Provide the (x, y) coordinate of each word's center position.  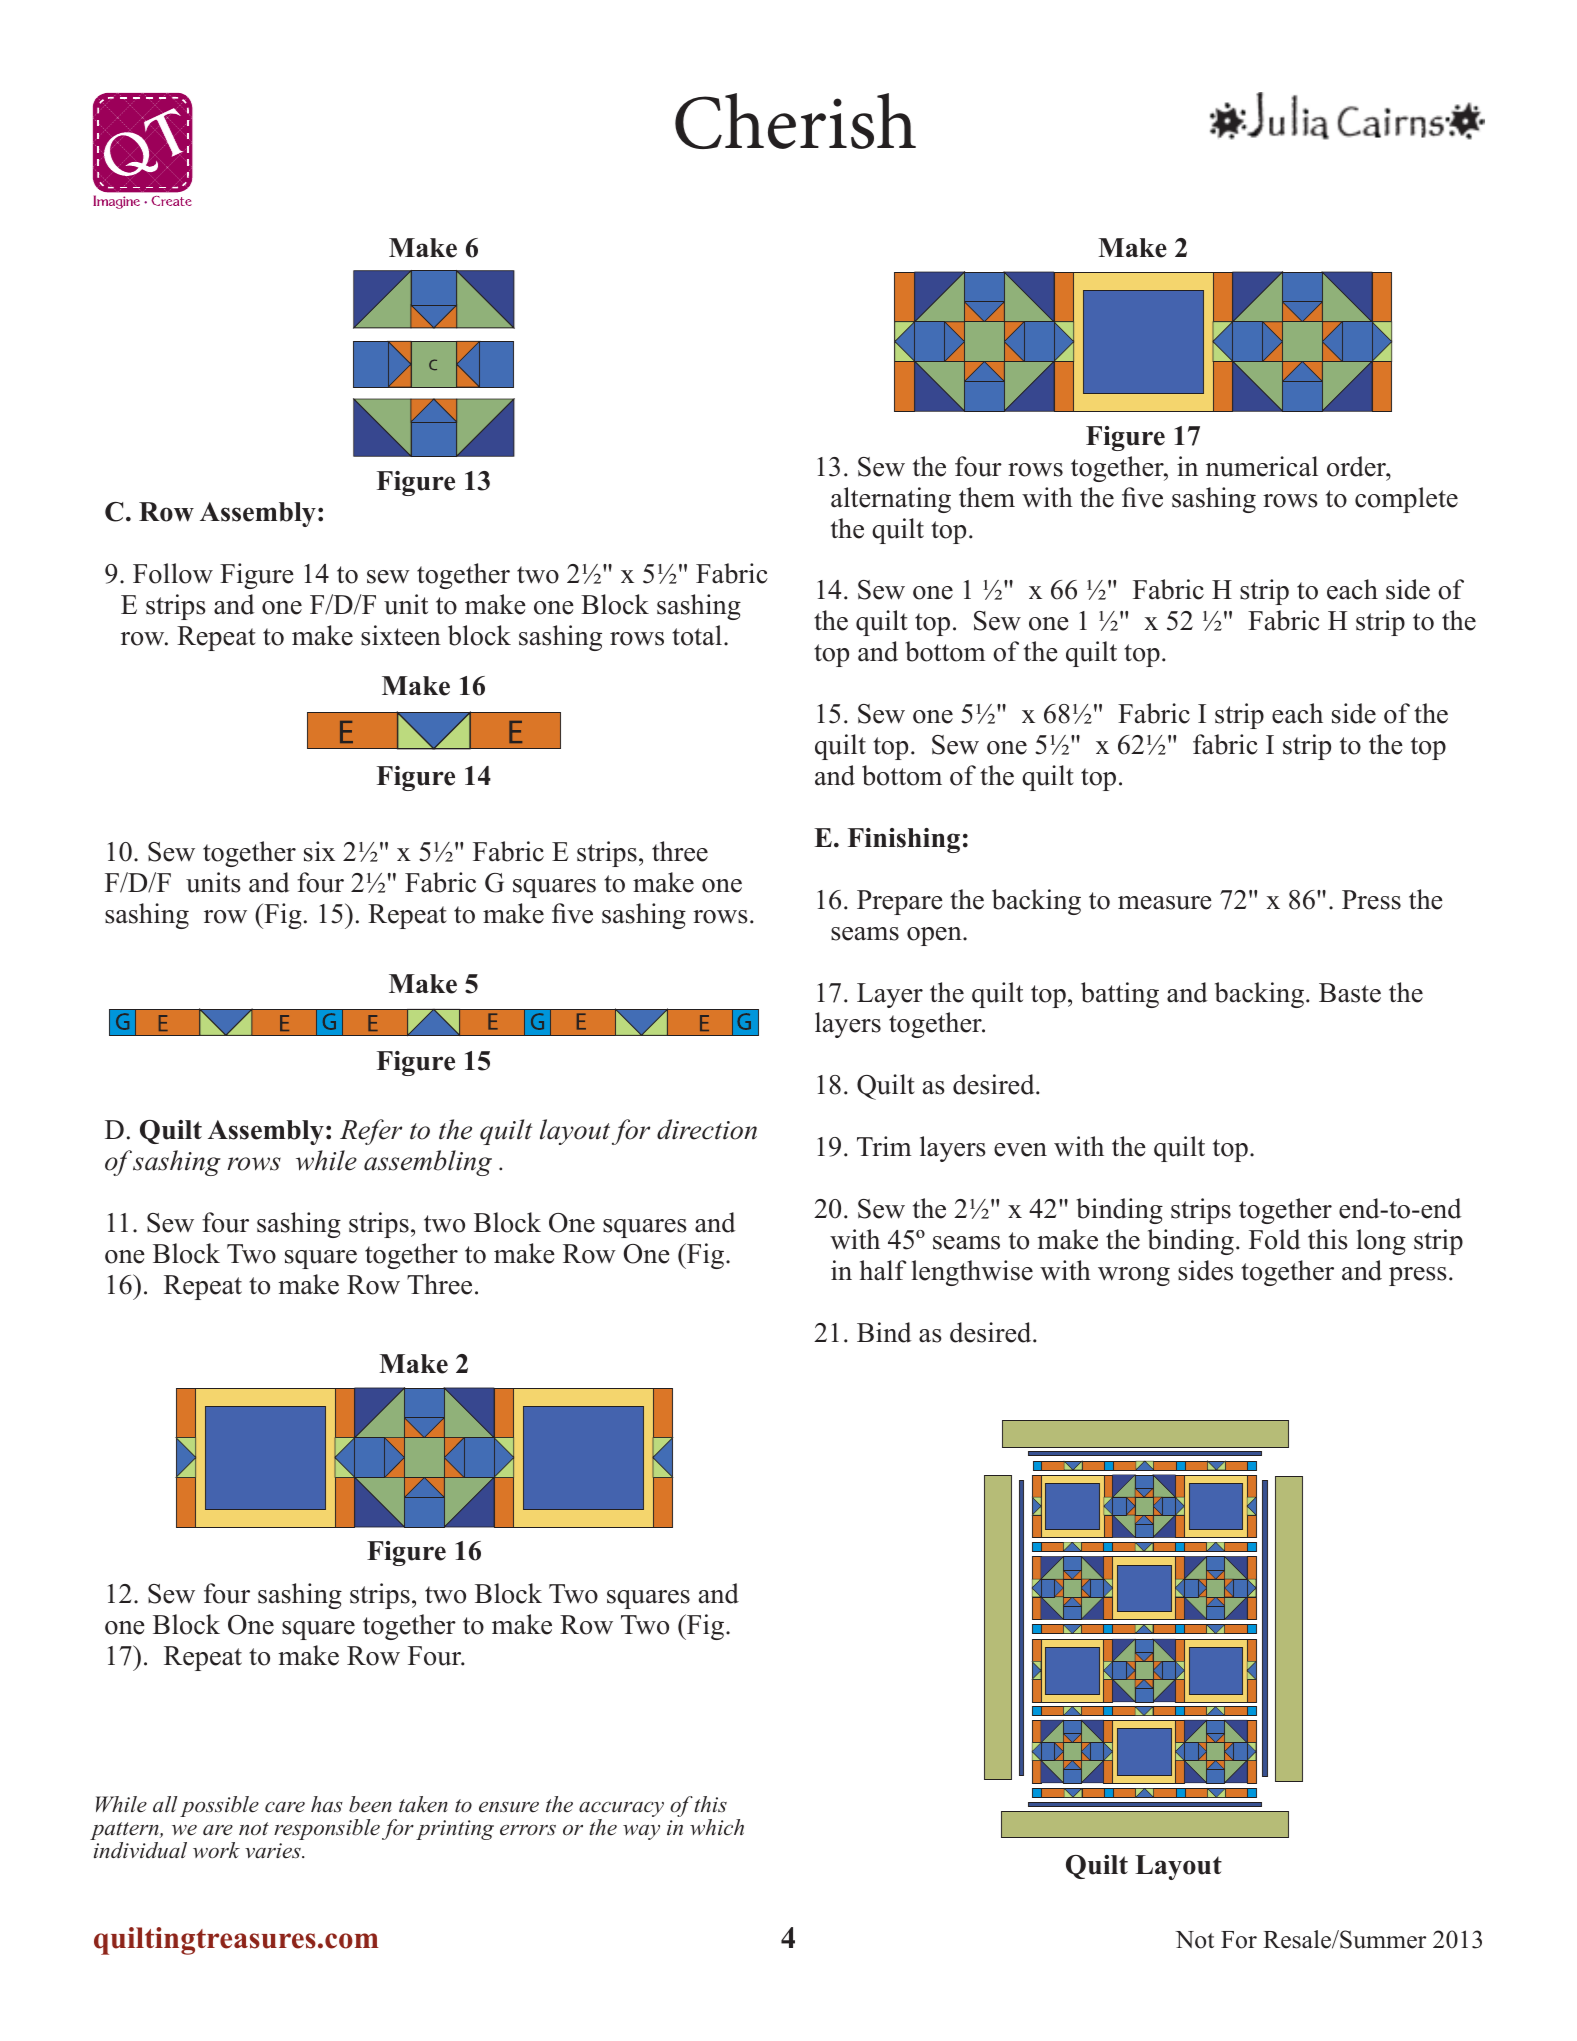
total (697, 635)
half (883, 1270)
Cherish (795, 121)
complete (1406, 500)
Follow (173, 573)
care (285, 1807)
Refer (371, 1132)
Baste (1350, 993)
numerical (1262, 466)
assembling (428, 1163)
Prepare (900, 902)
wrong (1134, 1276)
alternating (891, 500)
